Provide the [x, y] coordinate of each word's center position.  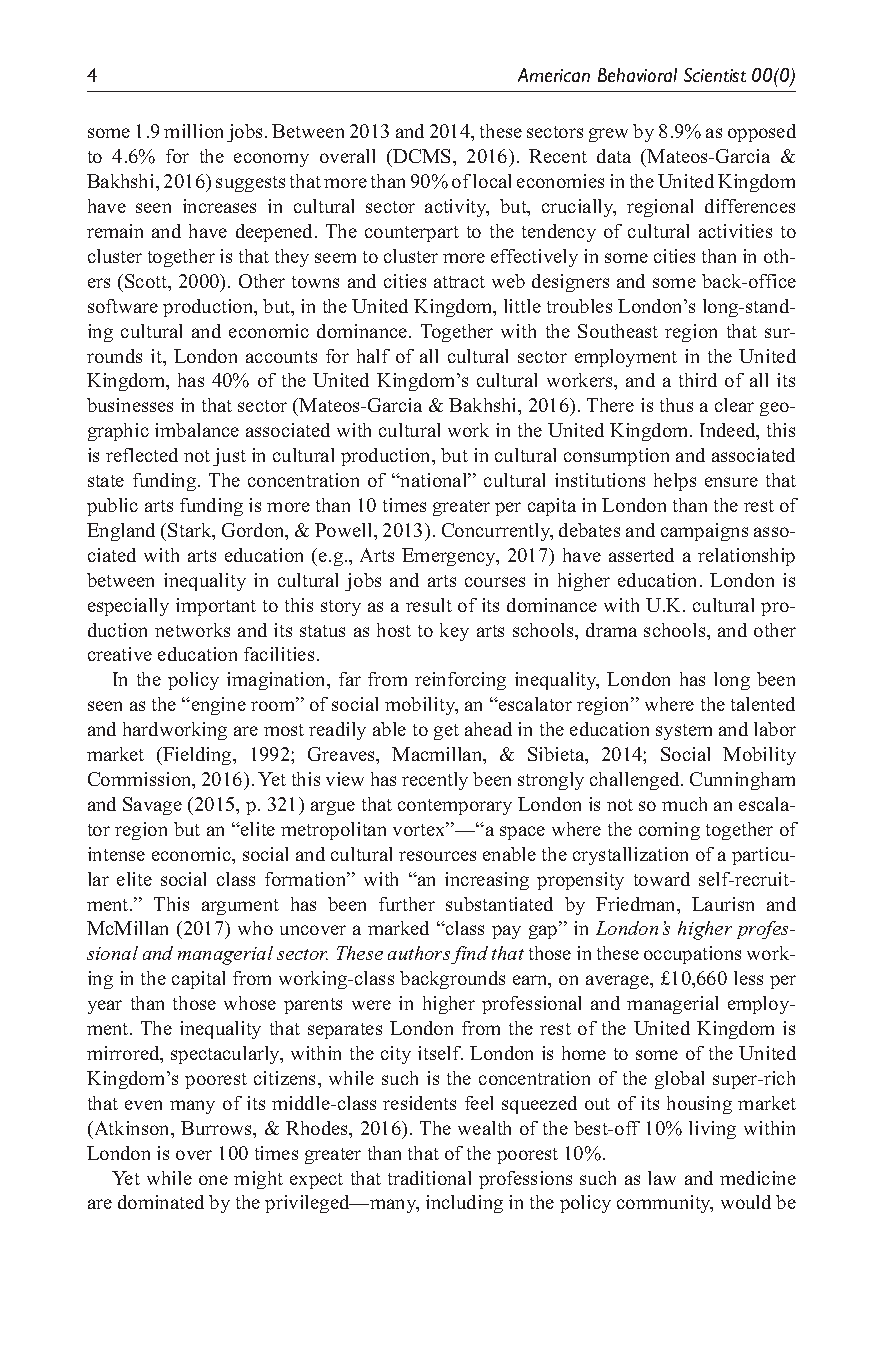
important [216, 607]
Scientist [715, 75]
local [492, 181]
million [193, 131]
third [698, 380]
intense [116, 854]
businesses [130, 405]
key [454, 632]
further [407, 904]
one [213, 1180]
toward [662, 879]
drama [611, 630]
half [373, 356]
